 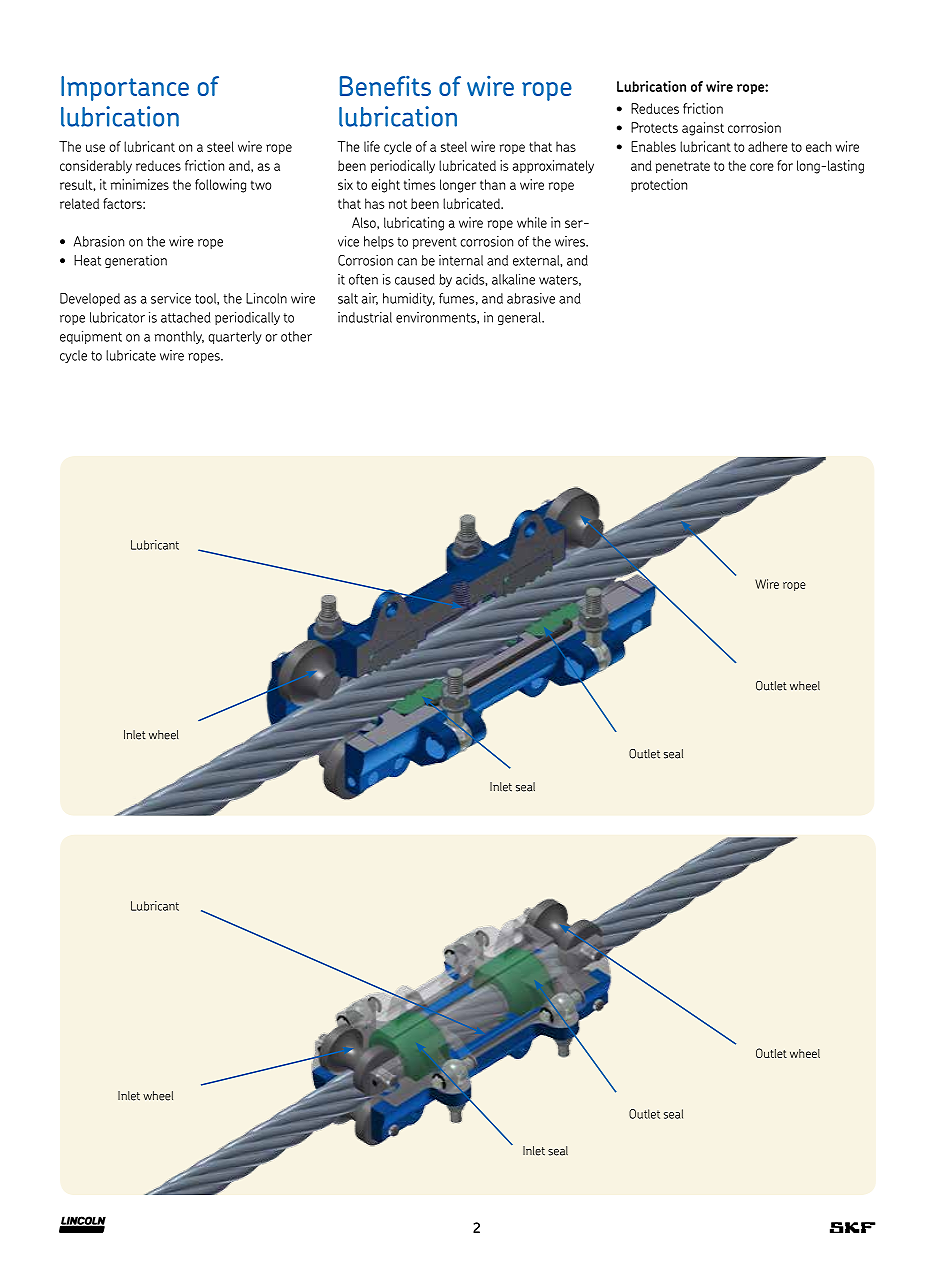 I want to click on Benefits, so click(x=385, y=86).
